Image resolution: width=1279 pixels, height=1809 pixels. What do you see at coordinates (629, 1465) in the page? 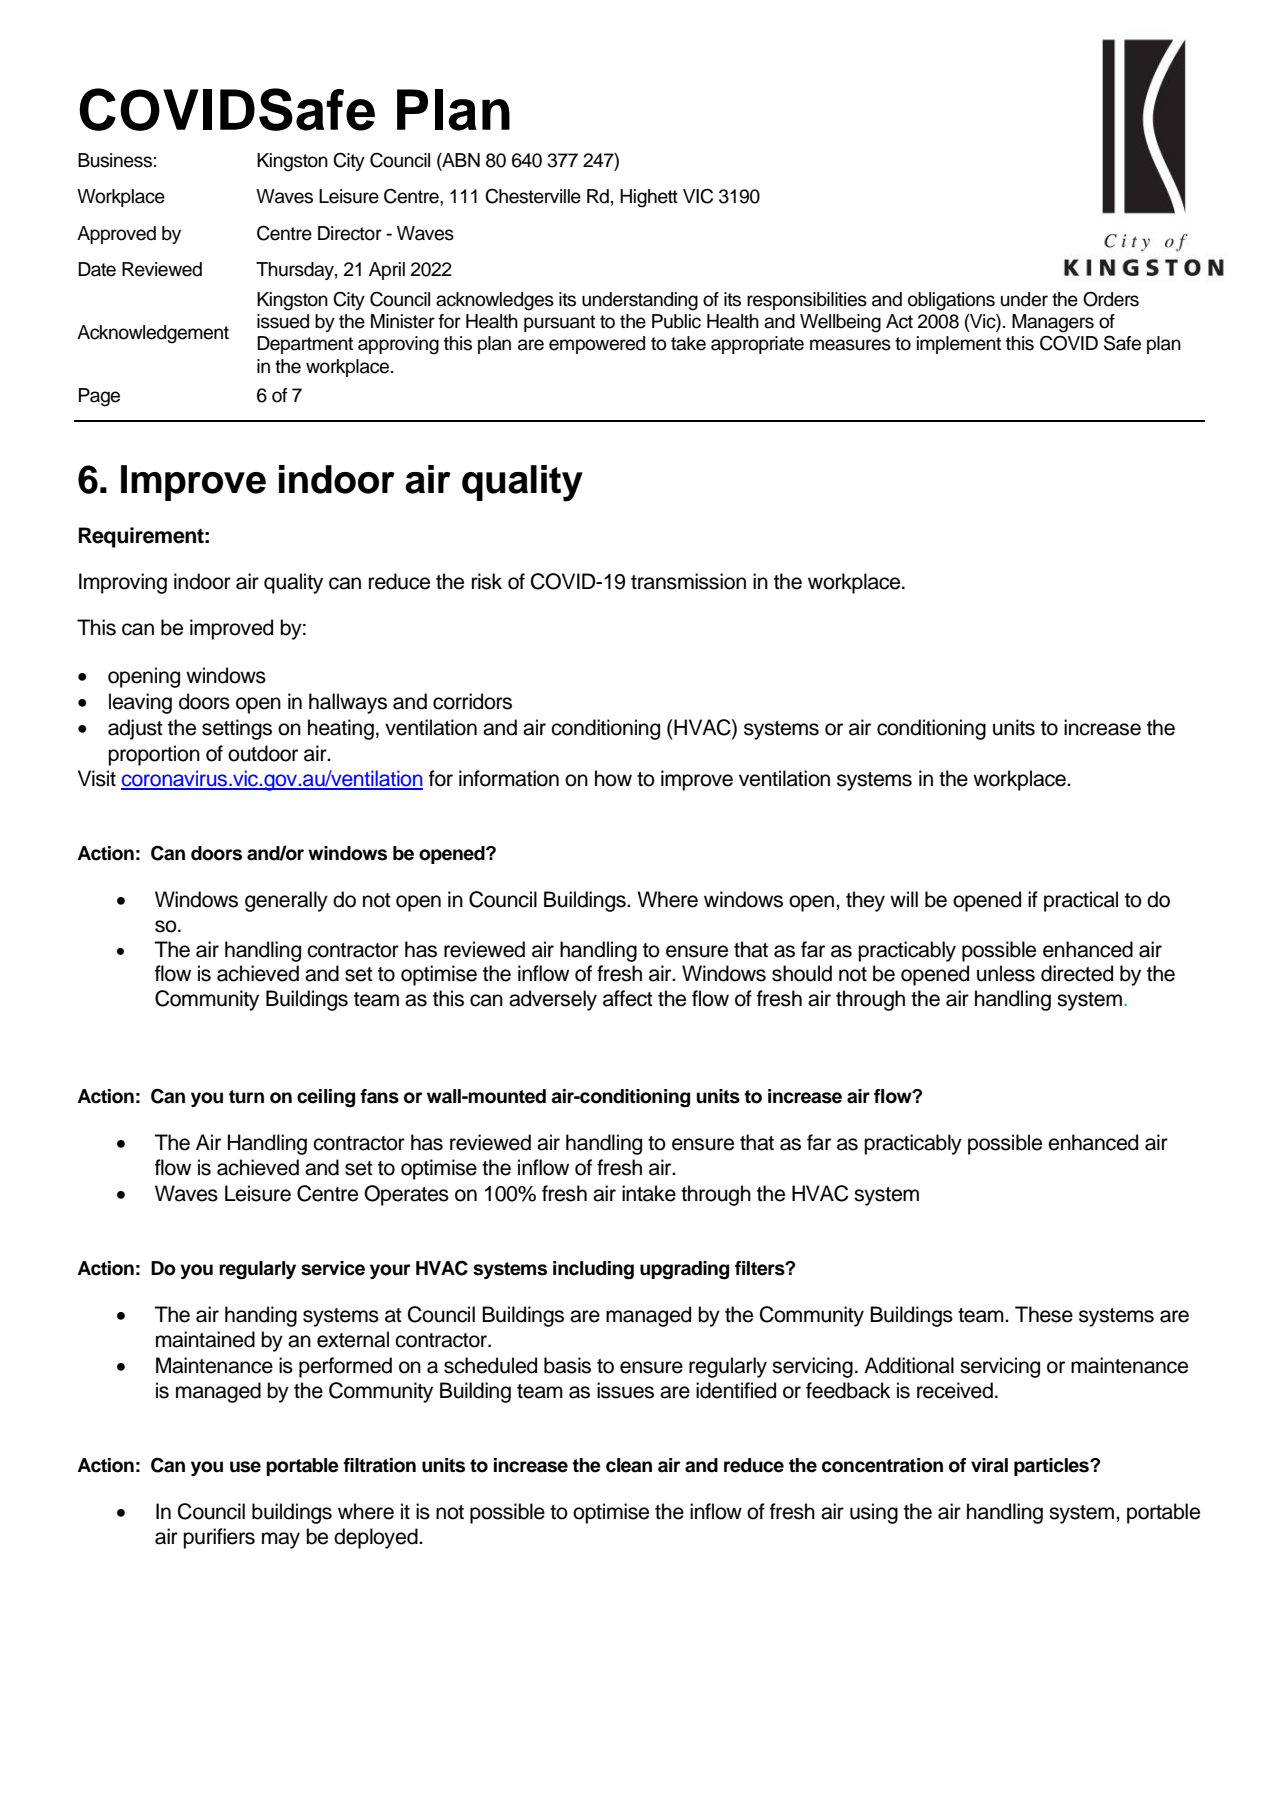
I see `clean` at bounding box center [629, 1465].
